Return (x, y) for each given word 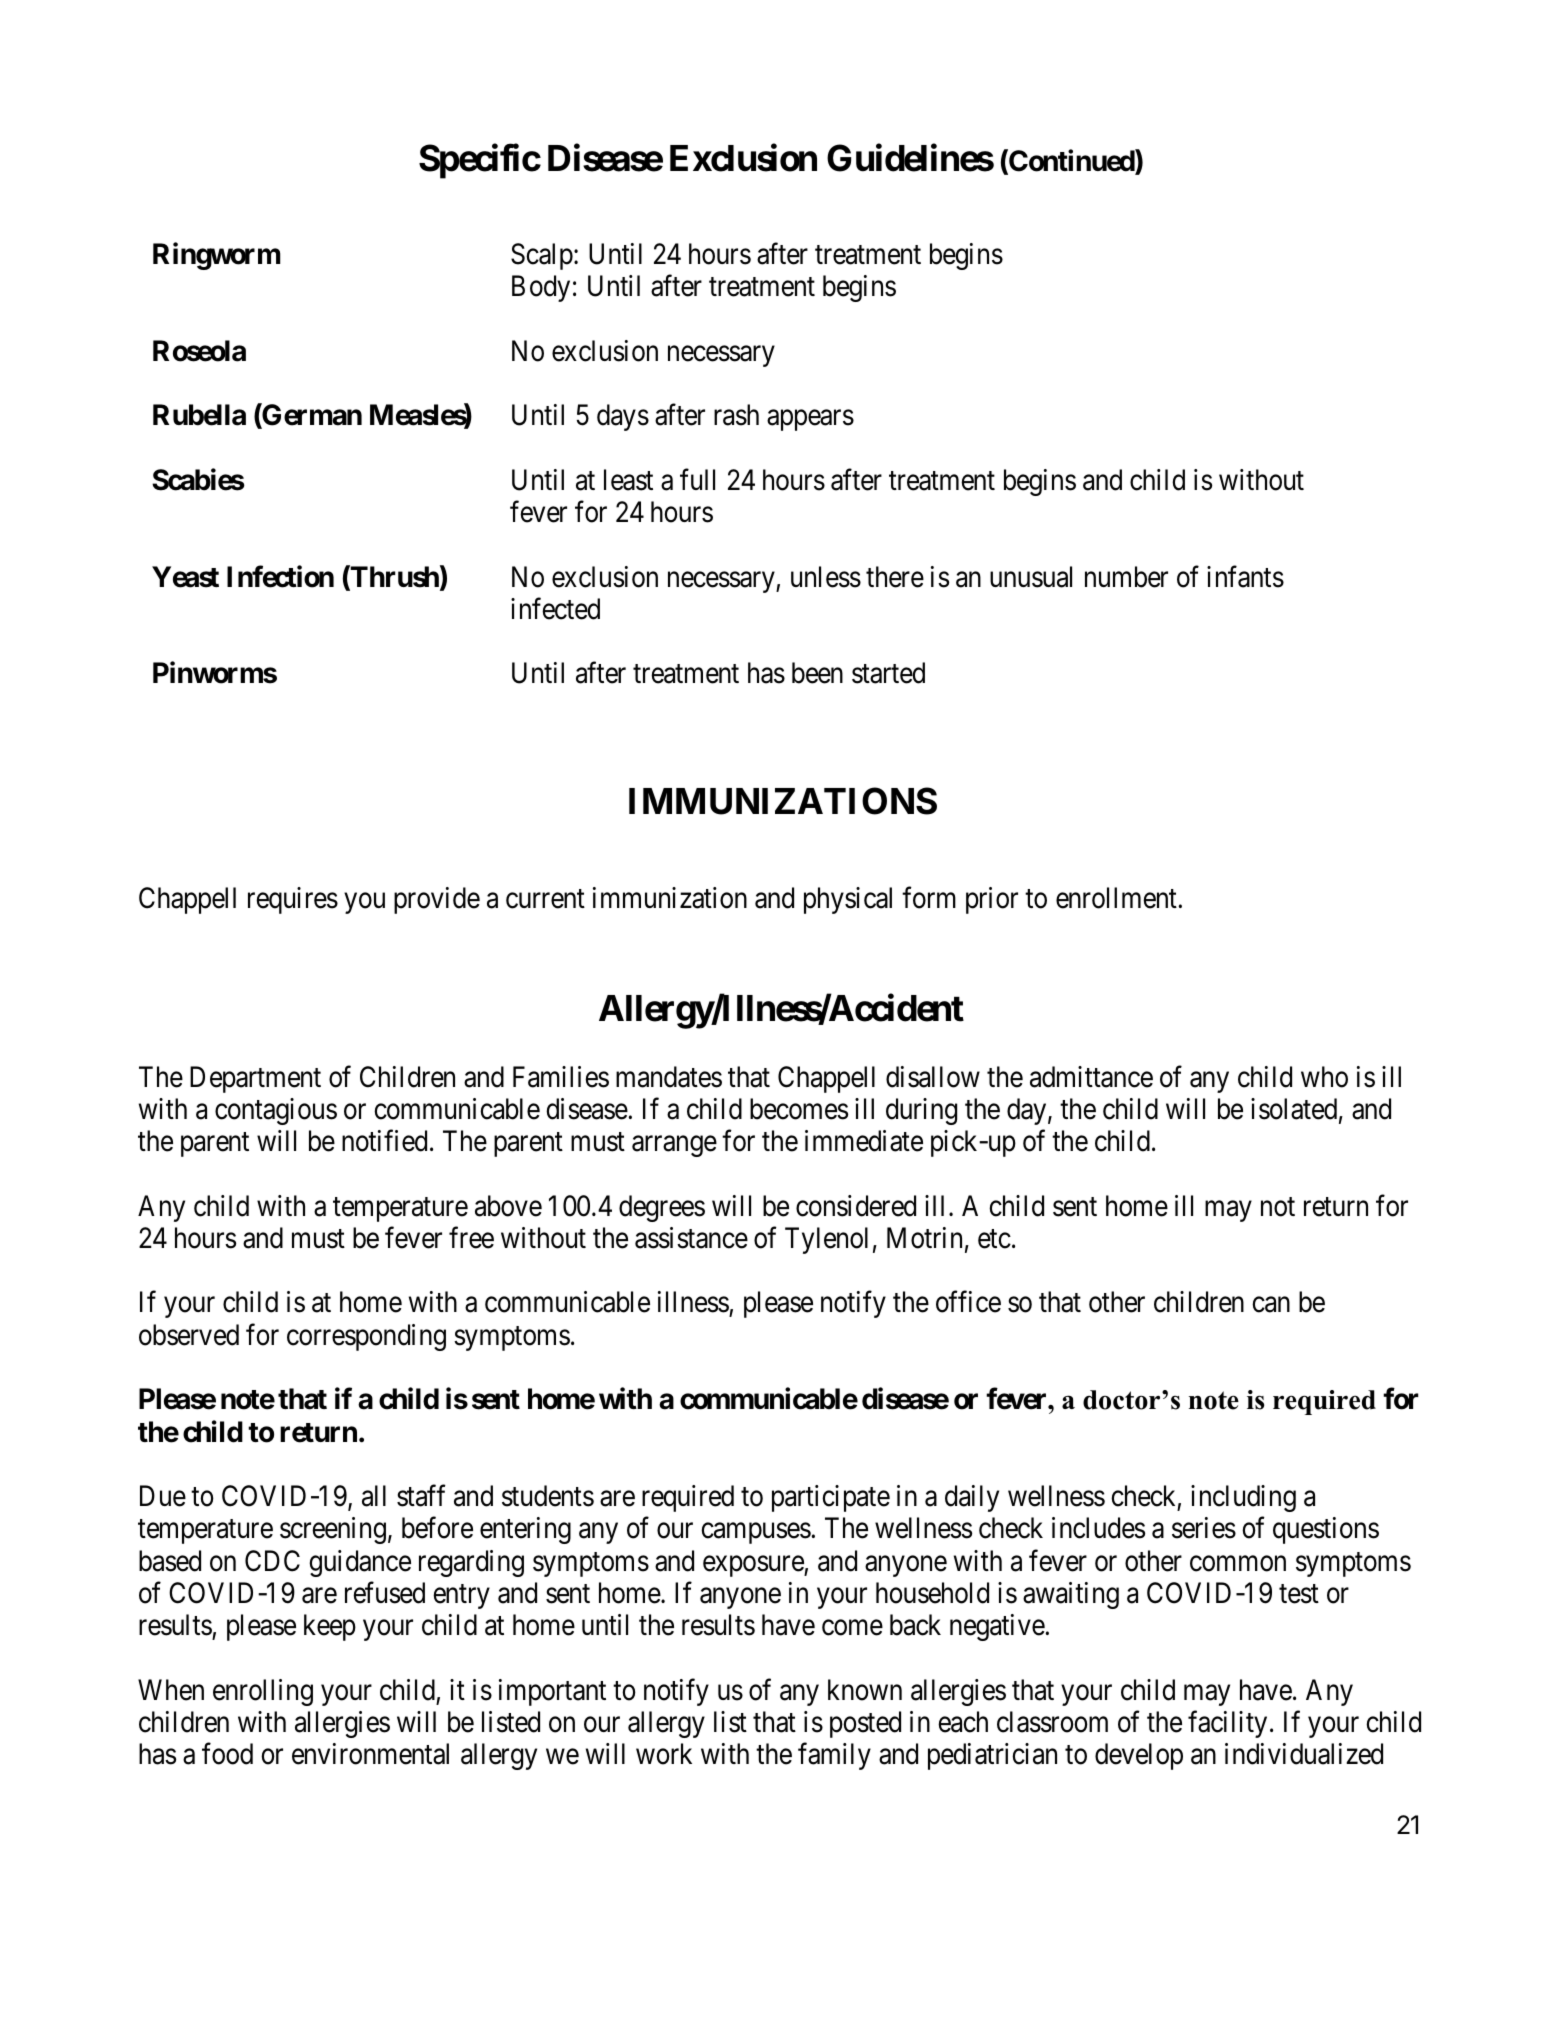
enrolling (263, 1692)
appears (810, 420)
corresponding (366, 1337)
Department (255, 1079)
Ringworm (217, 256)
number (1126, 577)
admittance (1091, 1077)
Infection (280, 576)
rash (736, 415)
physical (848, 900)
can (1271, 1305)
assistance (691, 1238)
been (817, 673)
